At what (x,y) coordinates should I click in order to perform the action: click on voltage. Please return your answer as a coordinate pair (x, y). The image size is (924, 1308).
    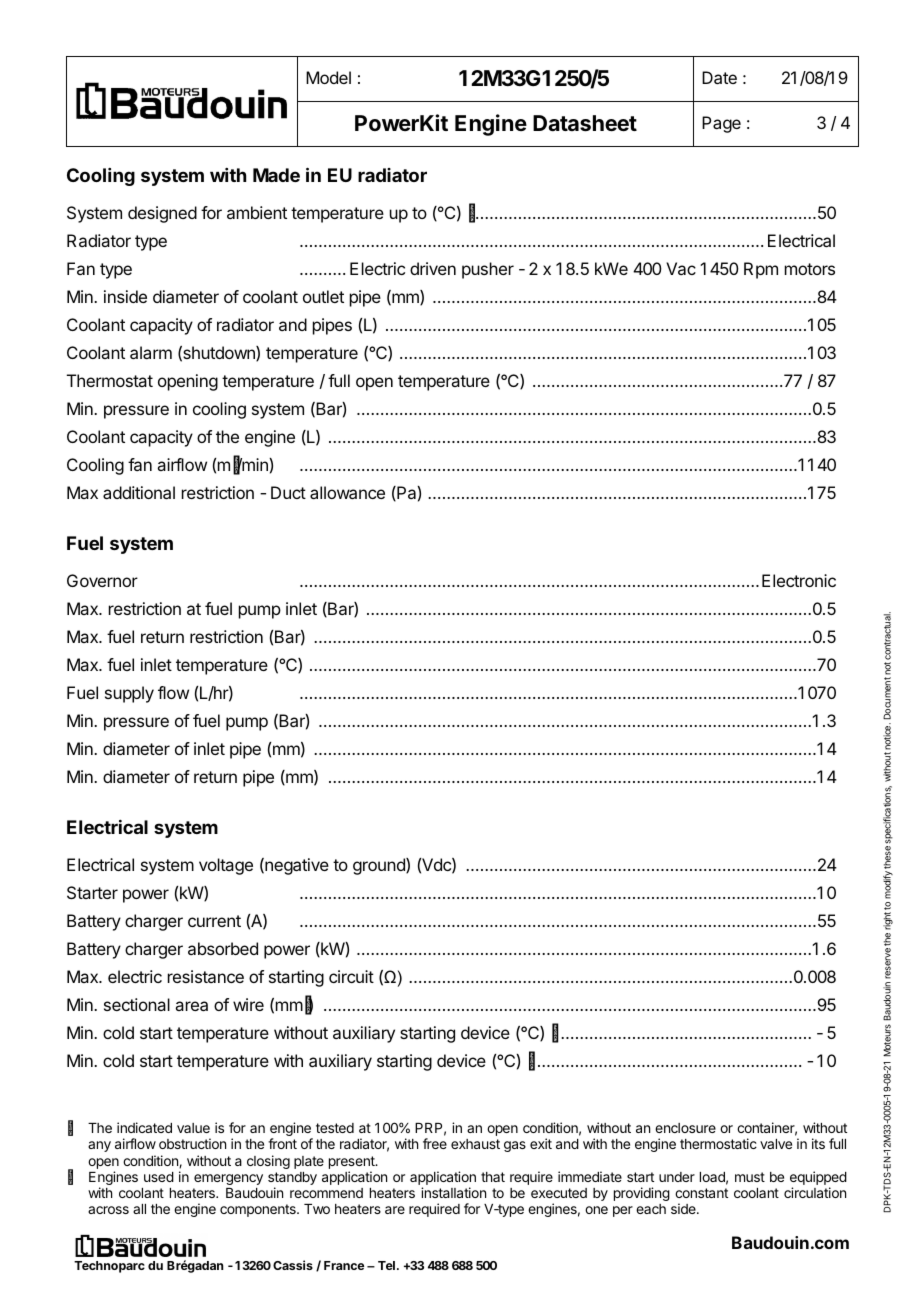
    Looking at the image, I should click on (226, 866).
